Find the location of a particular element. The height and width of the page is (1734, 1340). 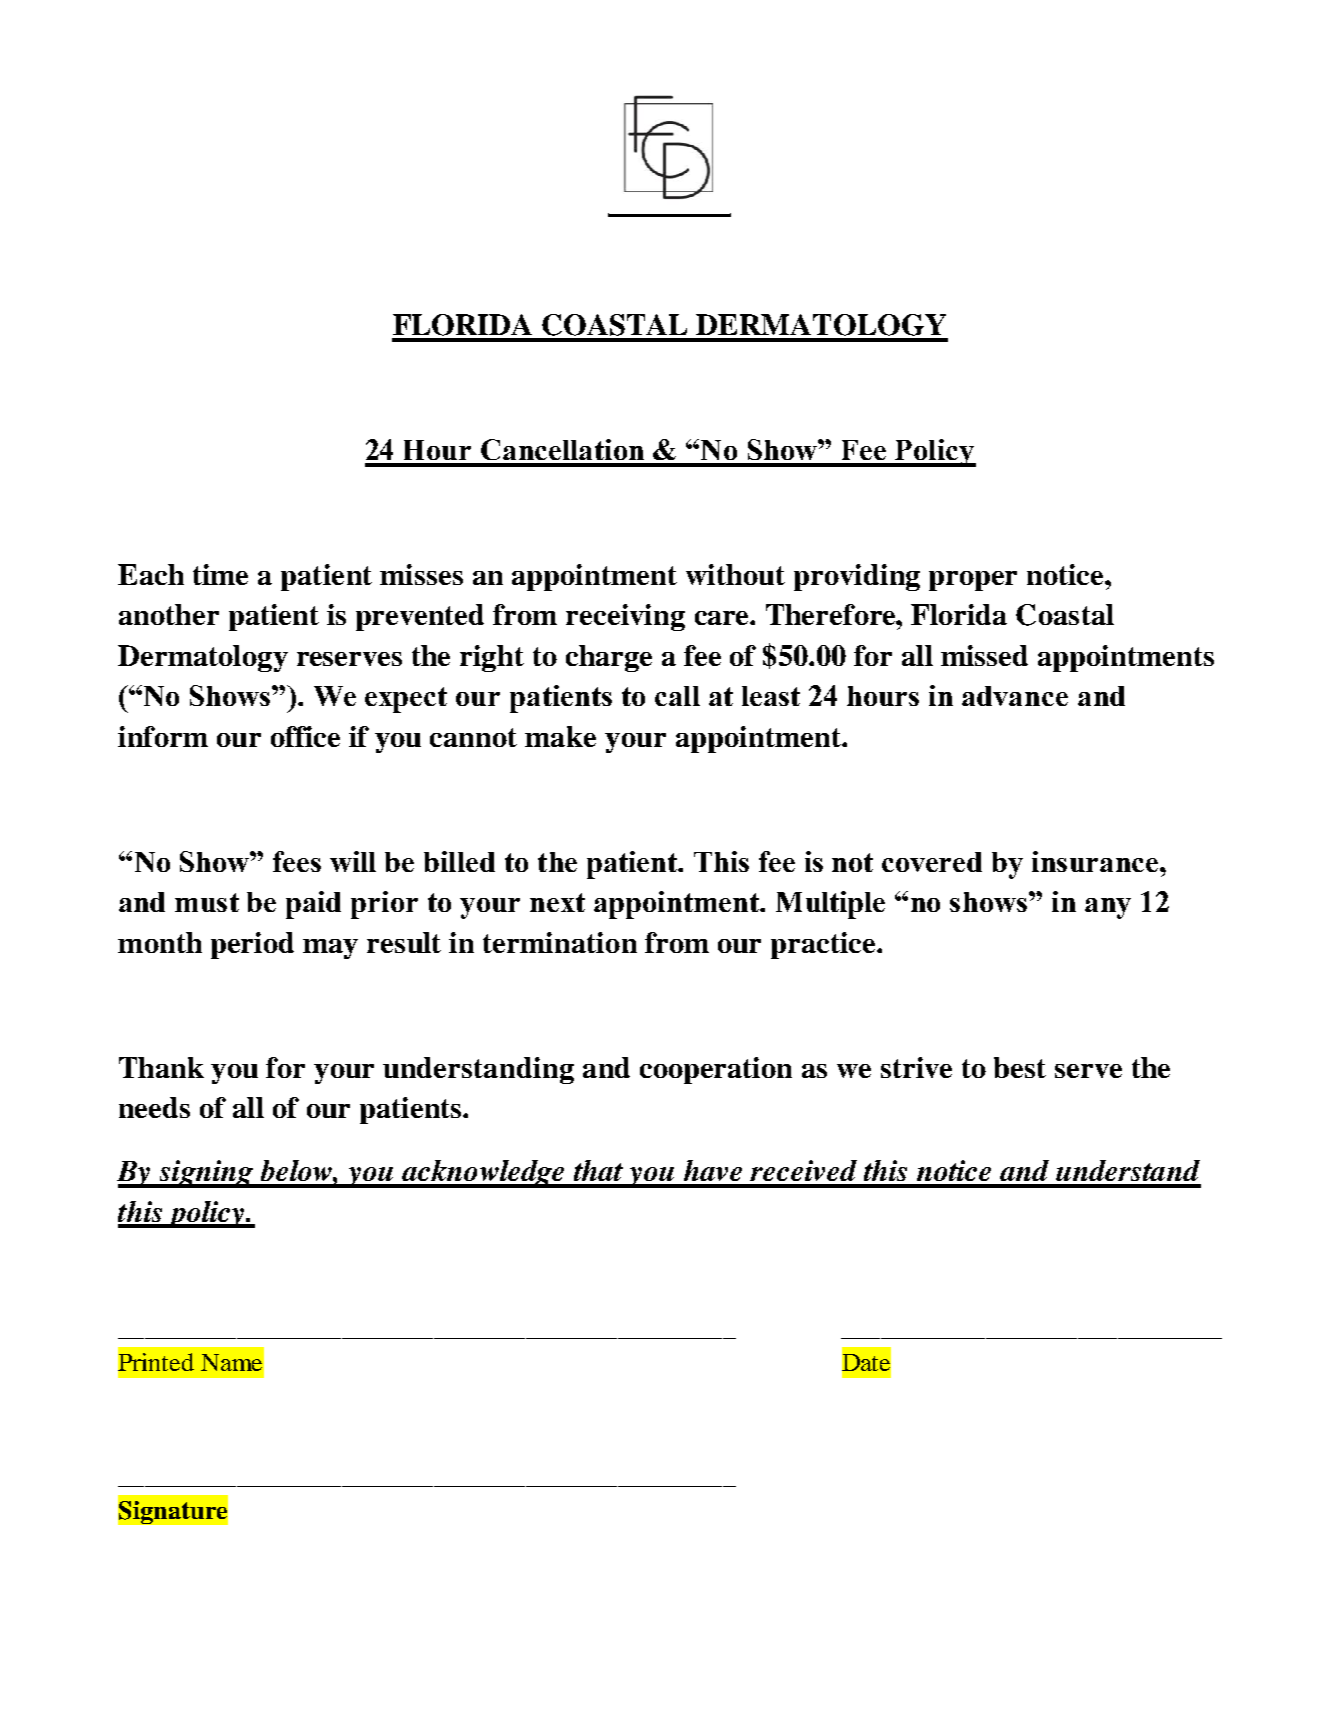

best is located at coordinates (1020, 1067).
